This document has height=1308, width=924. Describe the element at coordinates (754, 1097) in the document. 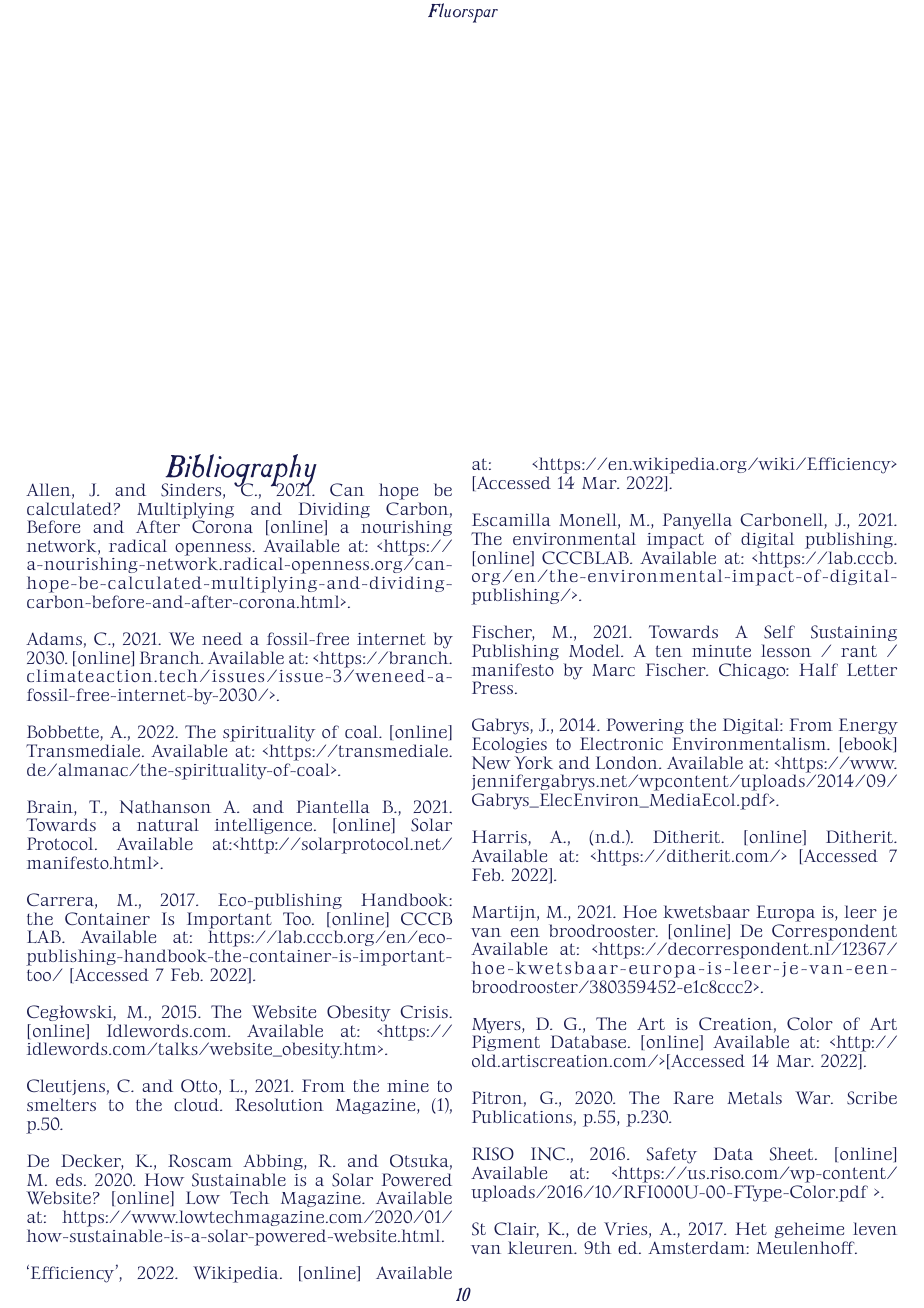

I see `Metals` at that location.
